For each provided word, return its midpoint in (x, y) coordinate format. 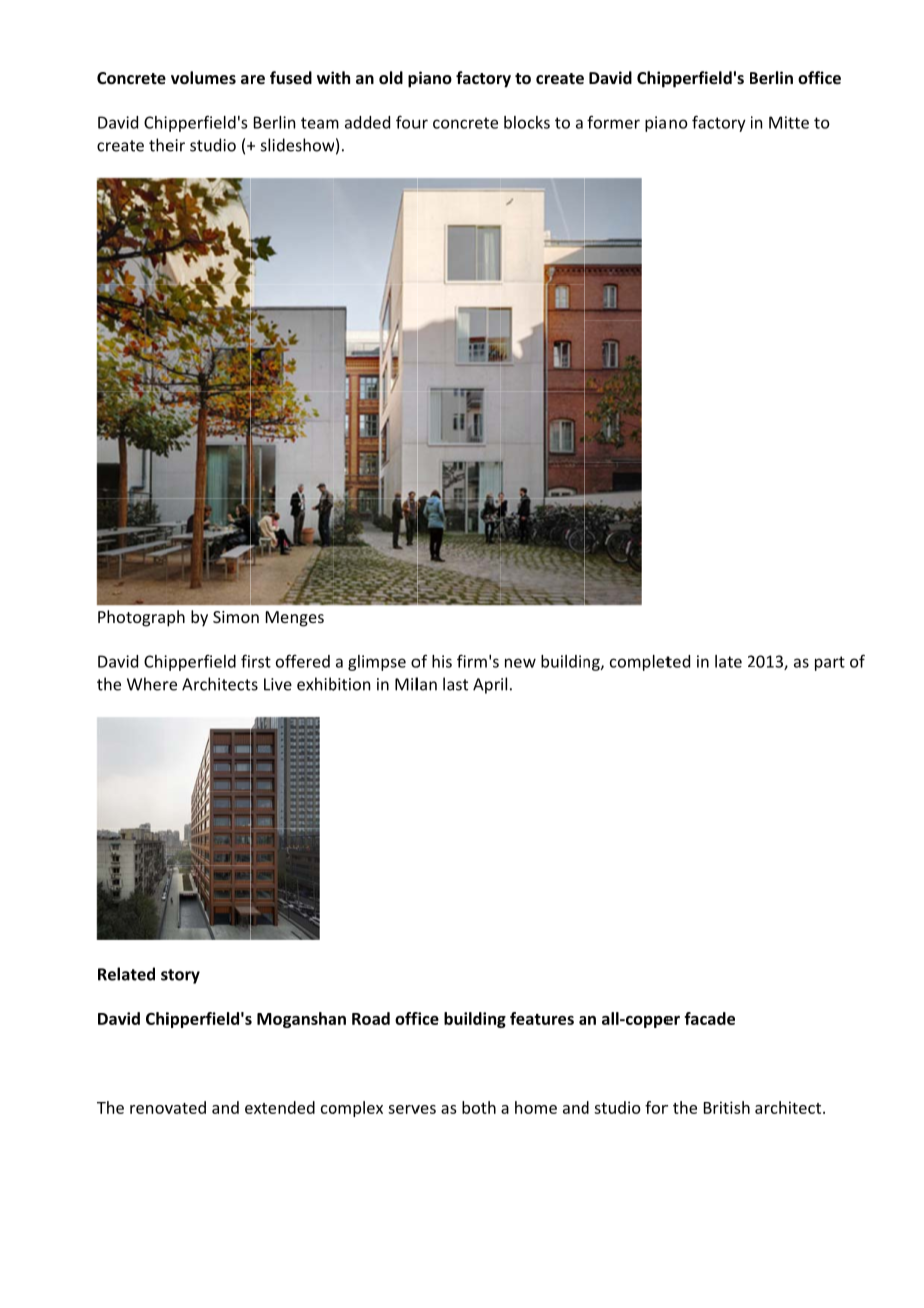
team (320, 123)
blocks (527, 122)
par (827, 664)
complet (641, 663)
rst (261, 662)
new (520, 663)
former (613, 122)
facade (709, 1018)
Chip (654, 79)
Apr (486, 686)
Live (278, 684)
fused (291, 77)
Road (371, 1018)
